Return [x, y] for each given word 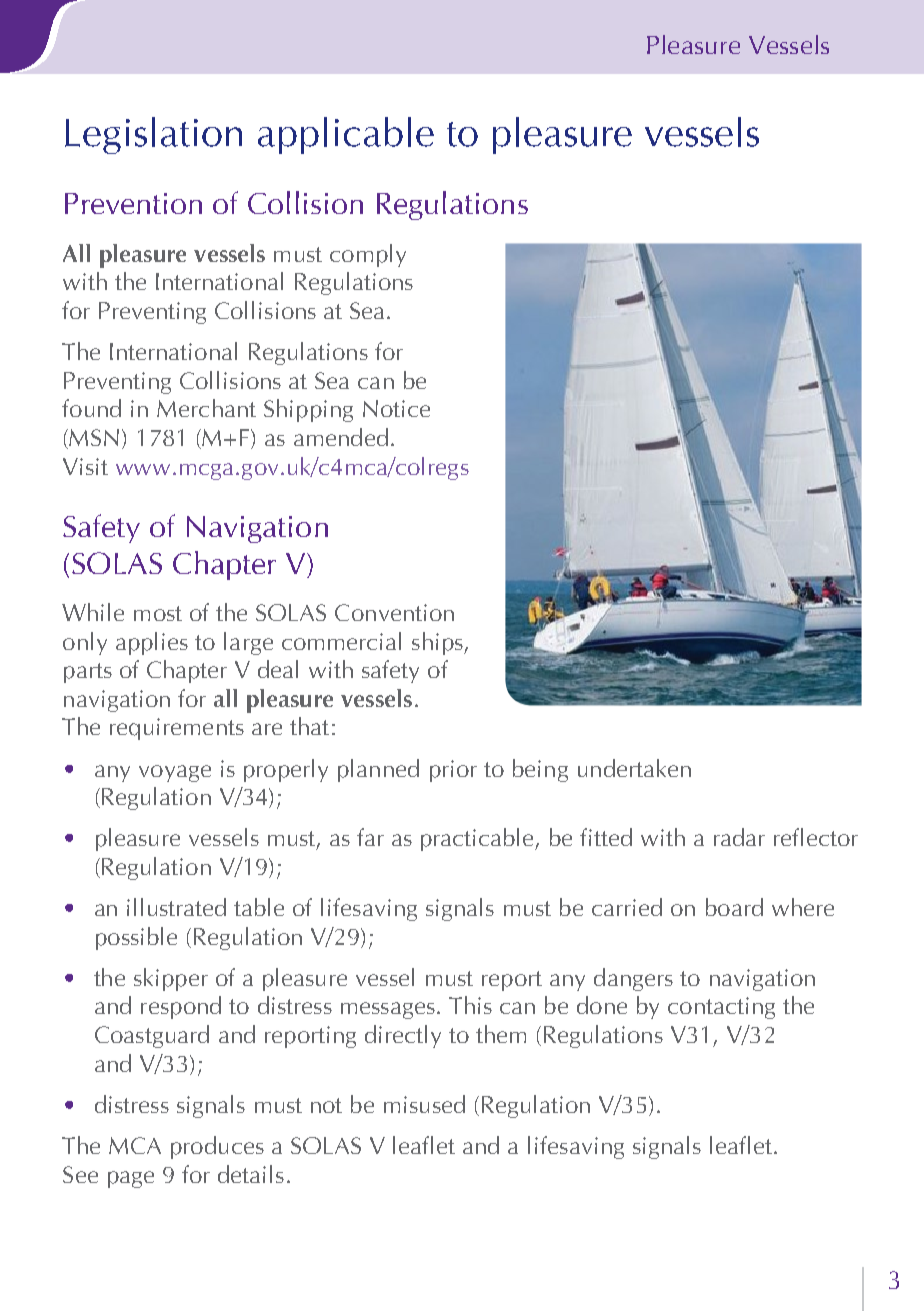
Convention [394, 612]
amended [341, 437]
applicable [346, 135]
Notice [396, 408]
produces [217, 1147]
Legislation [153, 135]
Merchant [206, 408]
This [470, 1005]
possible [136, 938]
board [734, 907]
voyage [175, 773]
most [158, 613]
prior [453, 771]
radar [739, 837]
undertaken [634, 768]
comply [368, 255]
